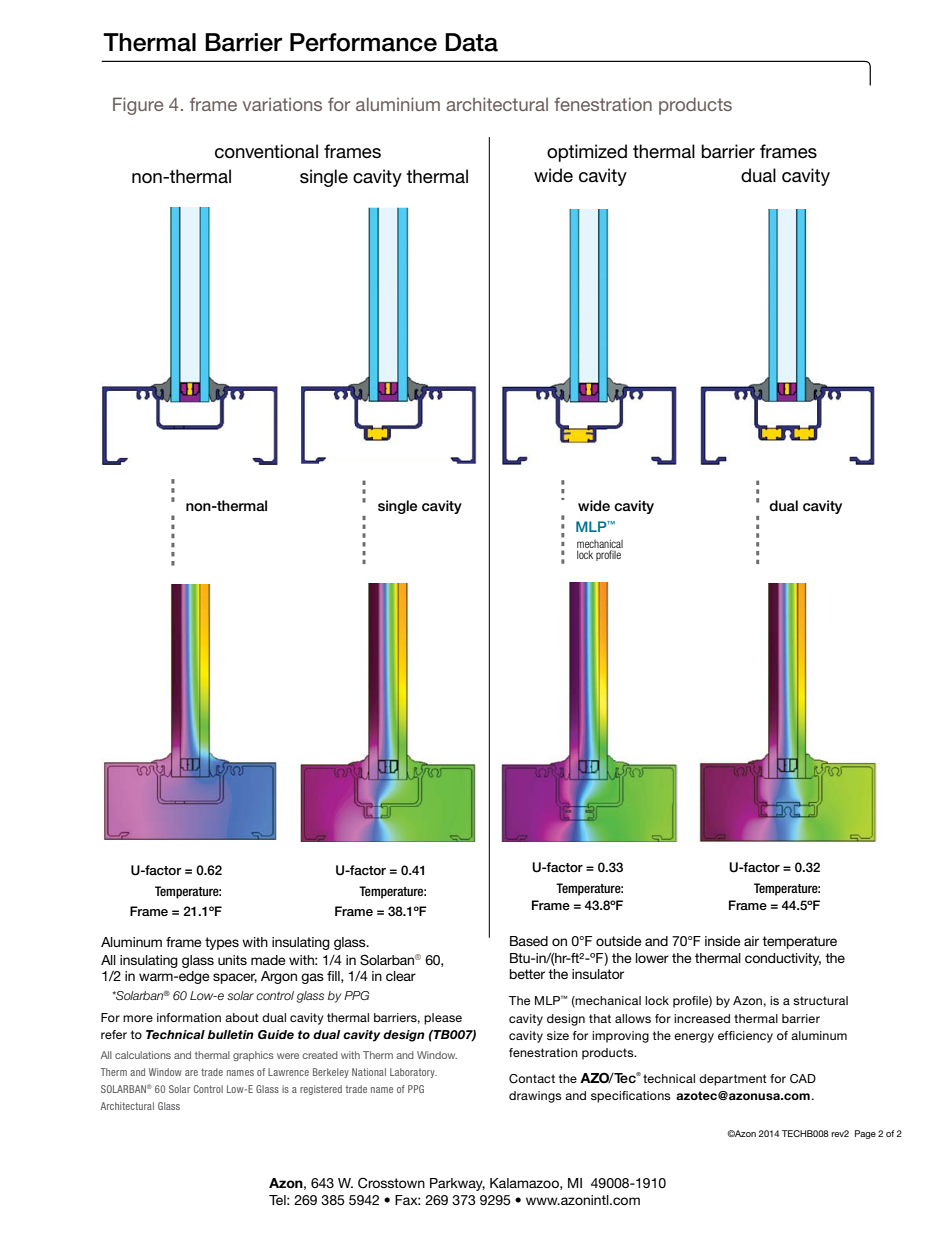  Describe the element at coordinates (191, 1073) in the document. I see `are` at that location.
